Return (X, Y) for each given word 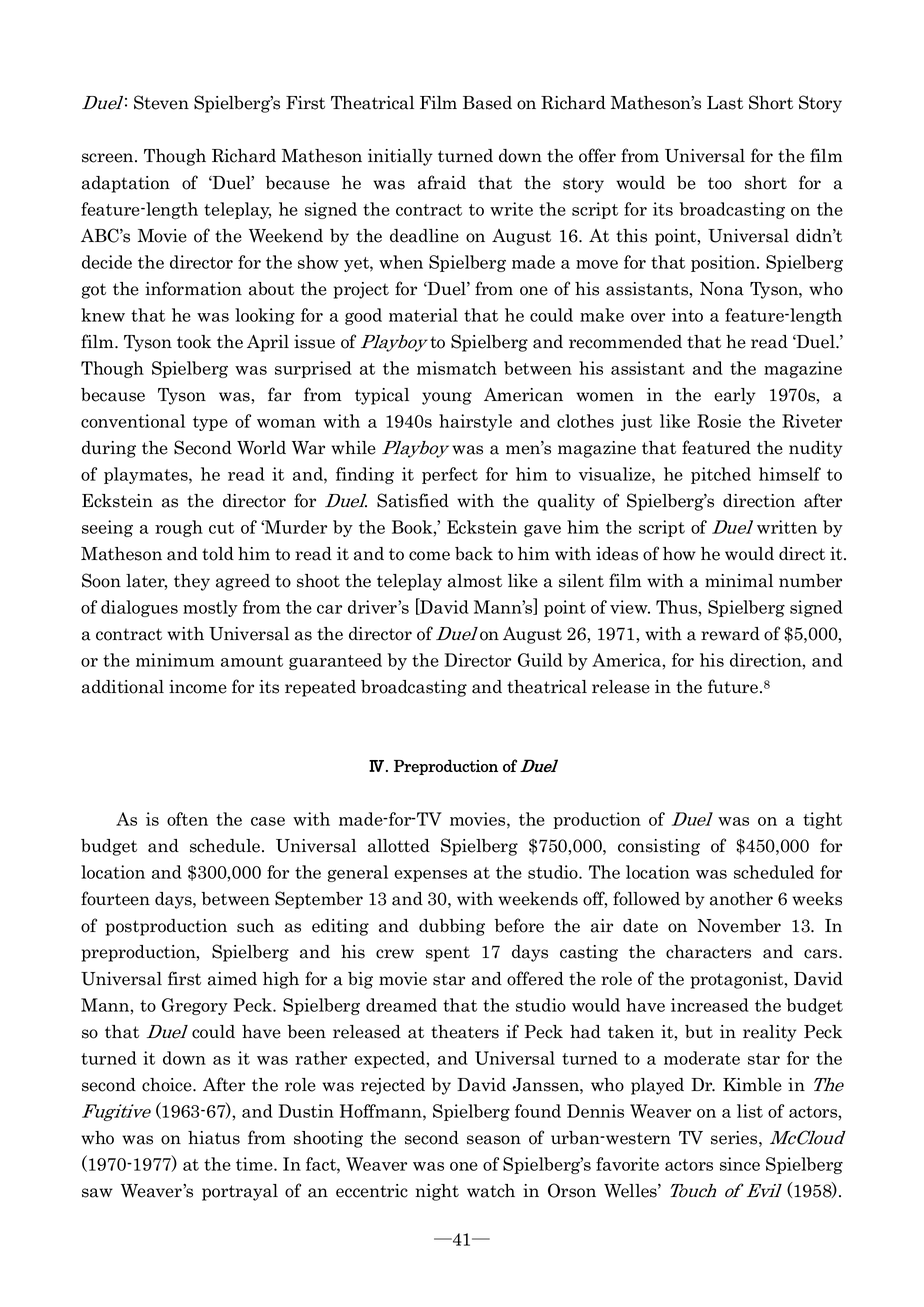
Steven (161, 102)
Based (487, 103)
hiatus (214, 1138)
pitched (721, 475)
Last (725, 103)
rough (179, 528)
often (187, 819)
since (740, 1164)
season (494, 1140)
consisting (659, 847)
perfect (450, 475)
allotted (399, 846)
